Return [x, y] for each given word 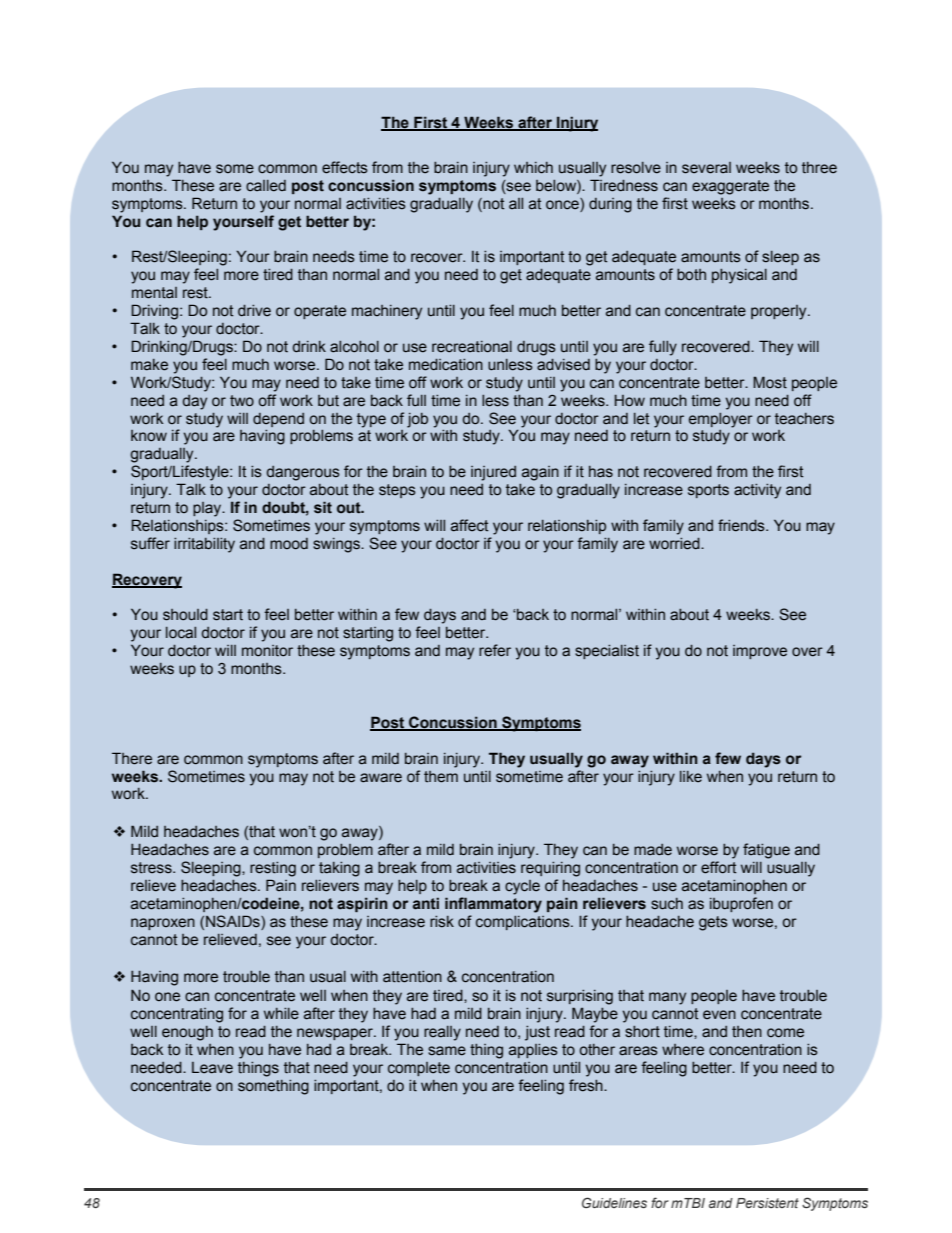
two [242, 401]
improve [760, 652]
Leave [212, 1068]
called [266, 186]
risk [442, 922]
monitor [267, 651]
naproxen [163, 924]
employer [721, 420]
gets [713, 923]
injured [493, 473]
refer [495, 650]
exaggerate [730, 187]
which [533, 168]
